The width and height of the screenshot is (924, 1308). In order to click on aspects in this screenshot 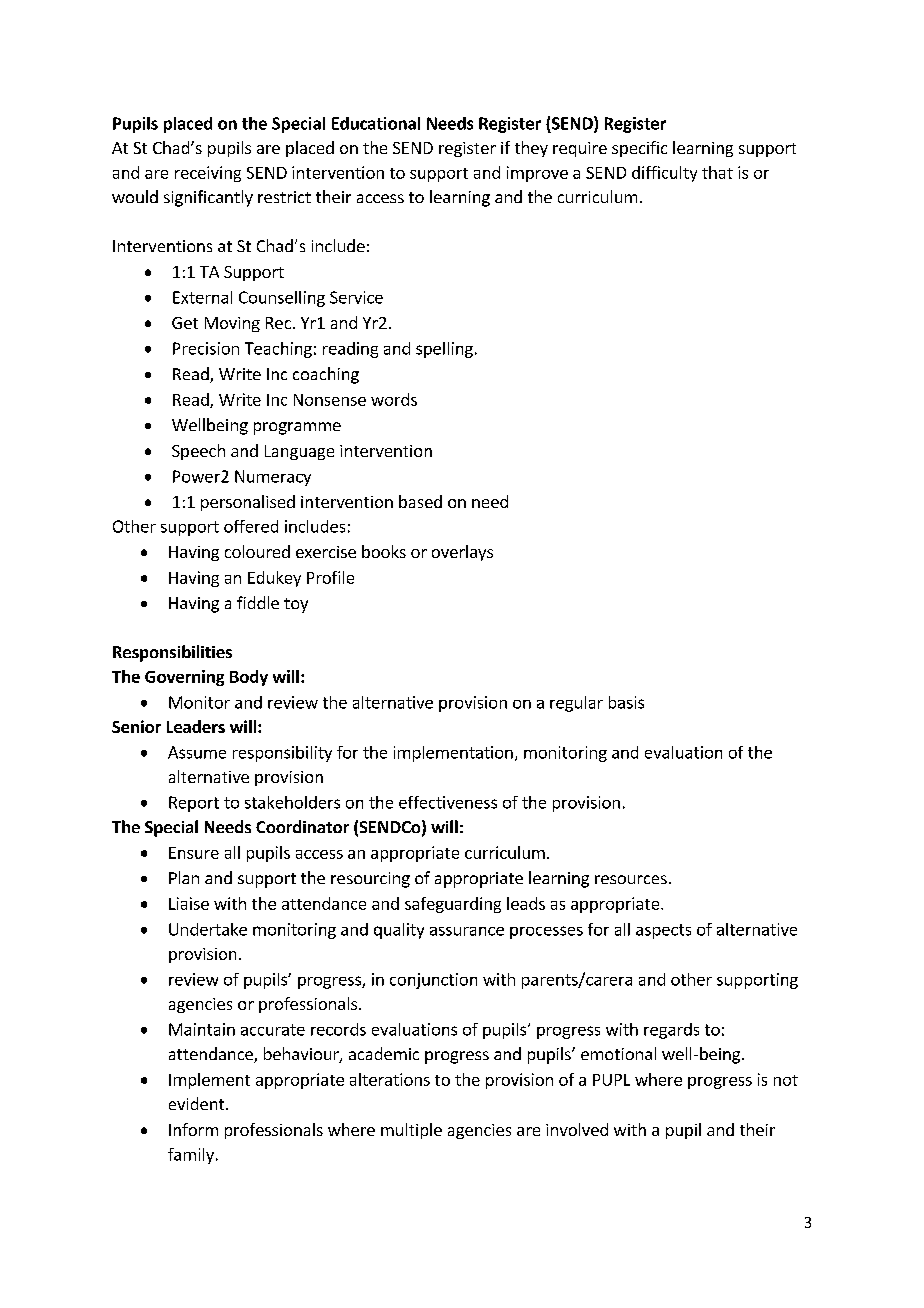, I will do `click(663, 931)`.
